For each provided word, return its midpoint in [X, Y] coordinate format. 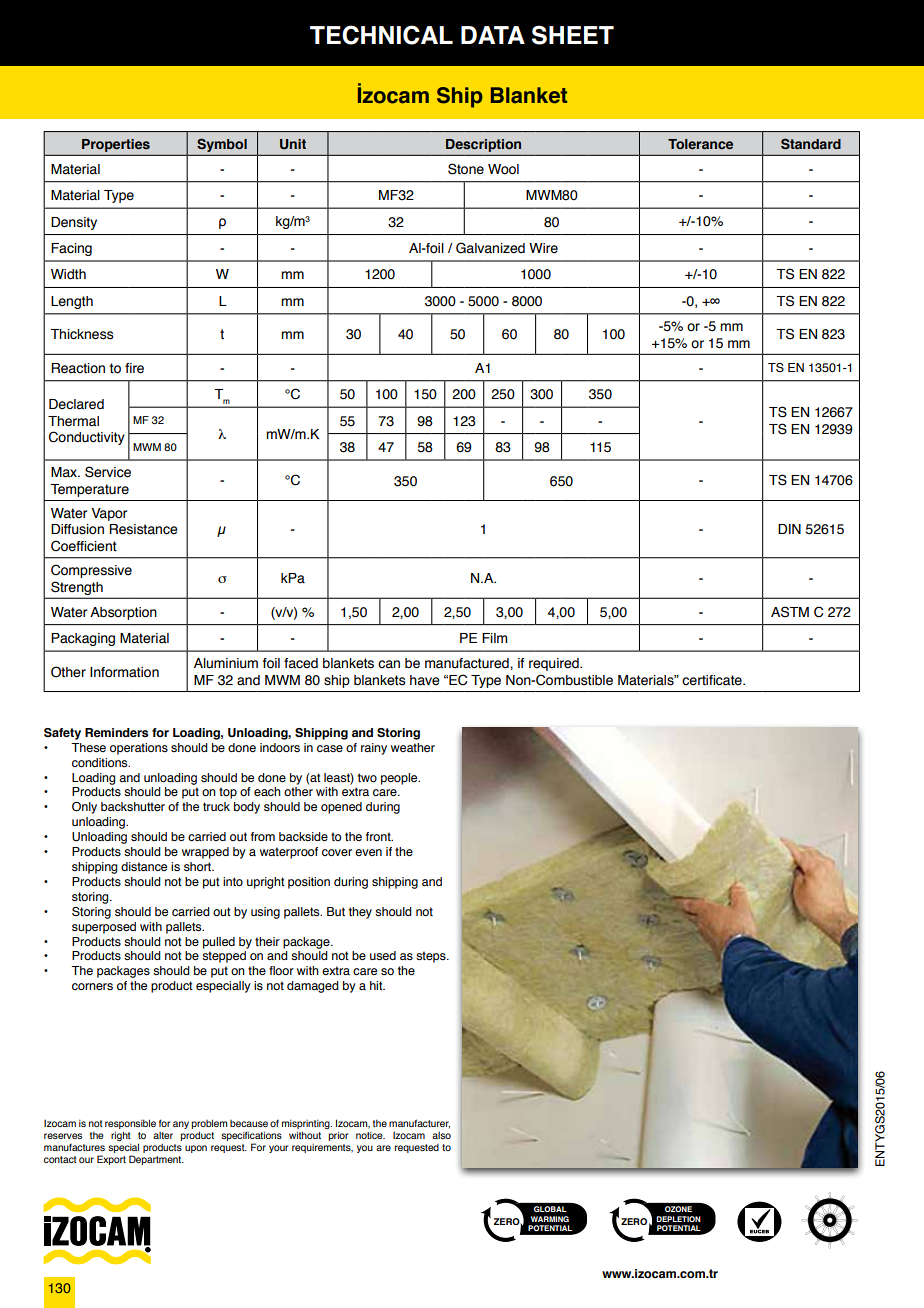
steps [432, 957]
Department [156, 1160]
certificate [713, 680]
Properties [116, 145]
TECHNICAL [381, 35]
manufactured [468, 663]
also [441, 1135]
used [383, 956]
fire [134, 368]
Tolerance [700, 144]
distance [144, 866]
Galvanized [490, 248]
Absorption [123, 613]
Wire [543, 248]
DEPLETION [679, 1219]
